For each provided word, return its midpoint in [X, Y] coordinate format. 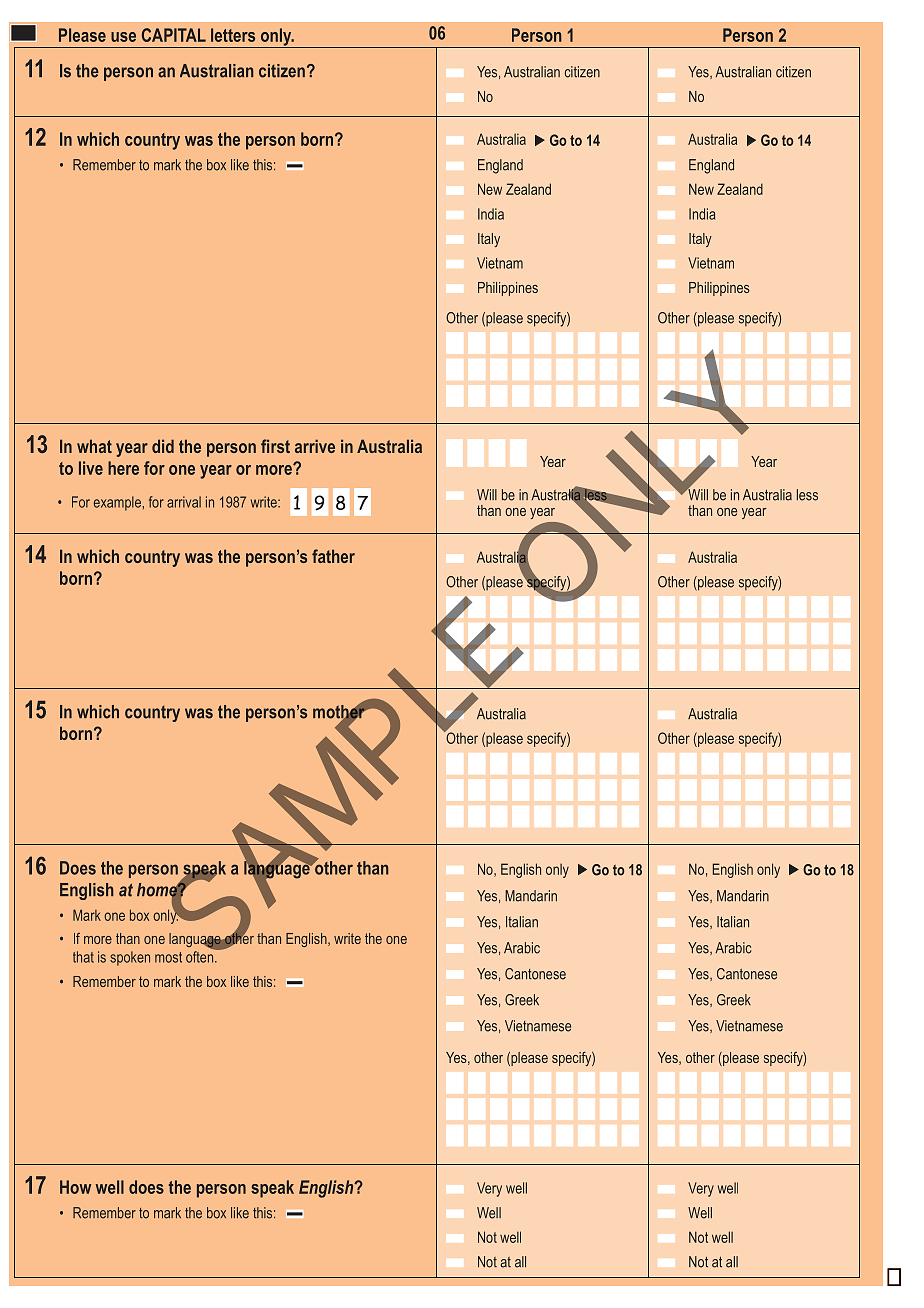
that [83, 957]
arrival [184, 502]
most [168, 957]
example [118, 503]
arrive [315, 446]
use [123, 37]
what [94, 446]
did [163, 446]
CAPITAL [174, 35]
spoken [130, 958]
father [333, 556]
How [75, 1187]
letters [233, 35]
